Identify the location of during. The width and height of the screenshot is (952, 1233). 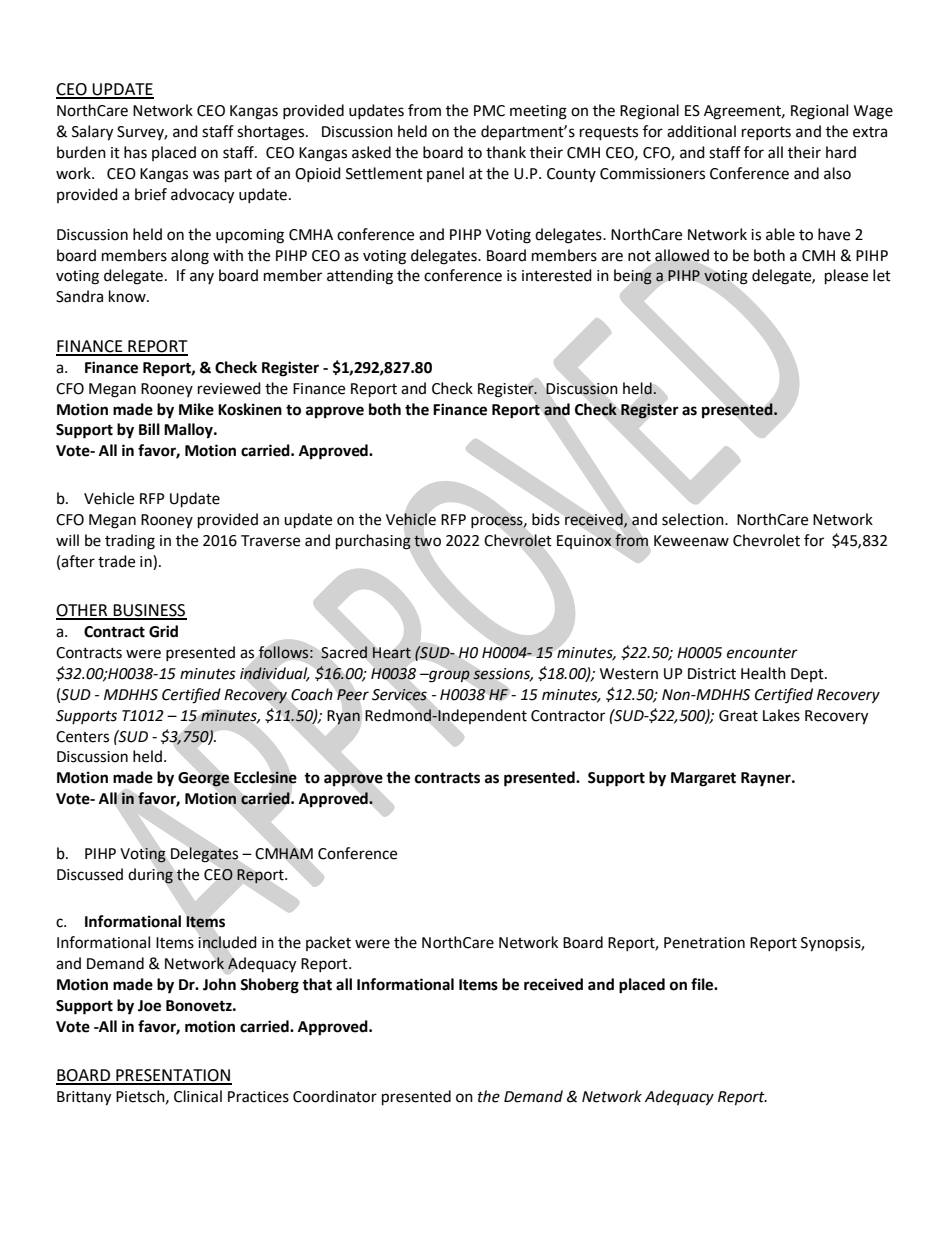
(150, 876).
